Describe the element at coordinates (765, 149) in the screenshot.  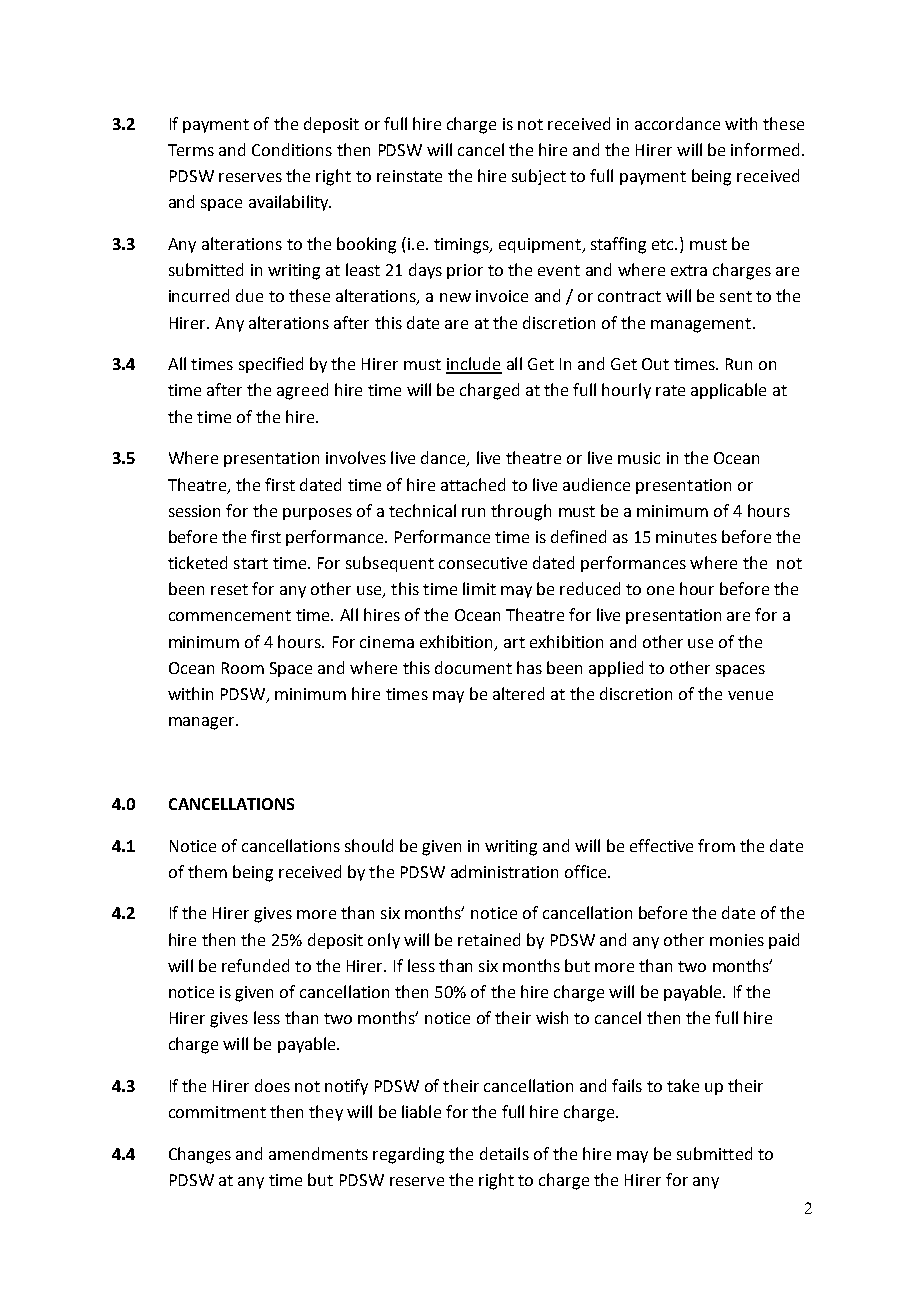
I see `informed` at that location.
